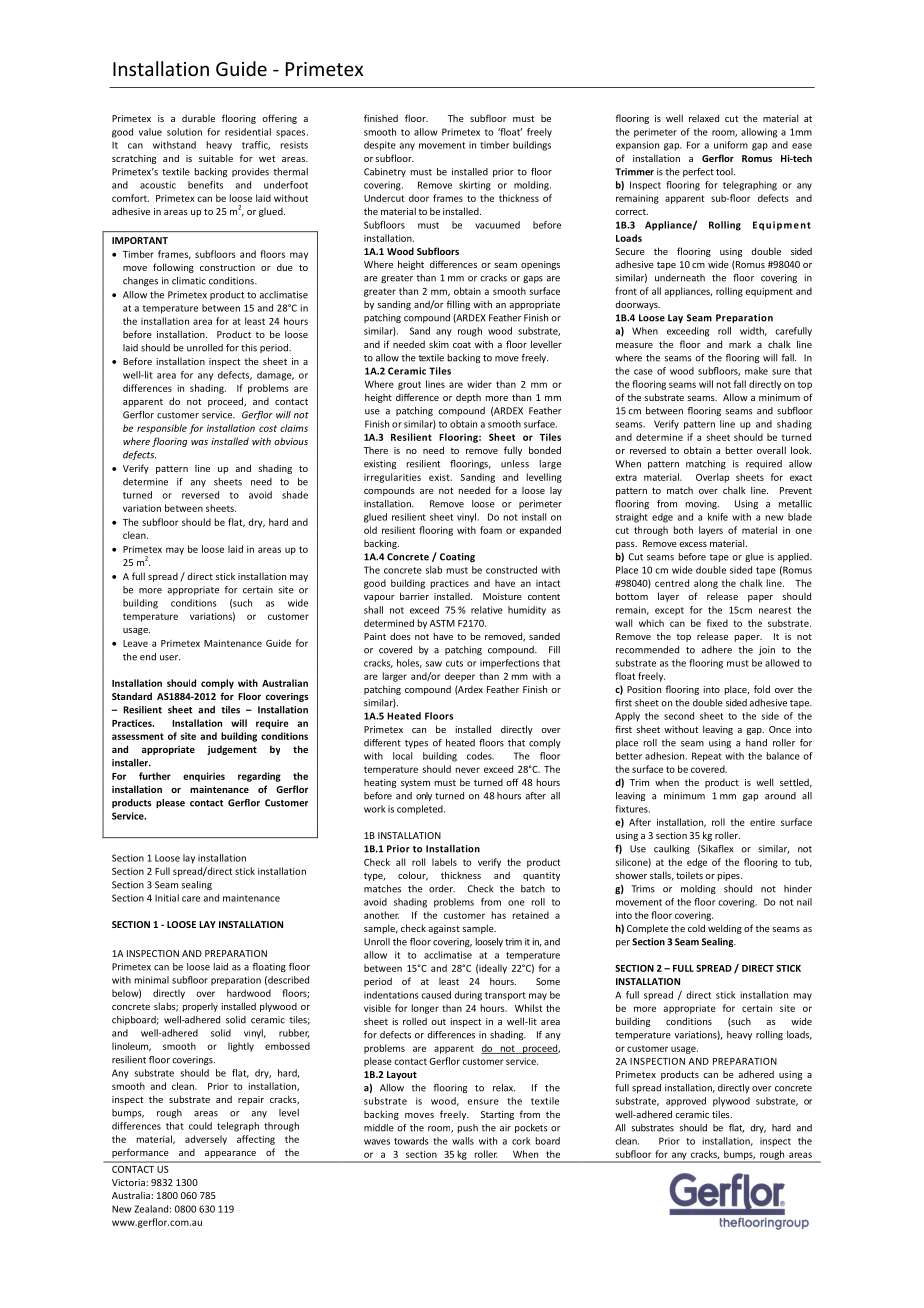 Image resolution: width=924 pixels, height=1308 pixels. Describe the element at coordinates (491, 530) in the document. I see `foam` at that location.
